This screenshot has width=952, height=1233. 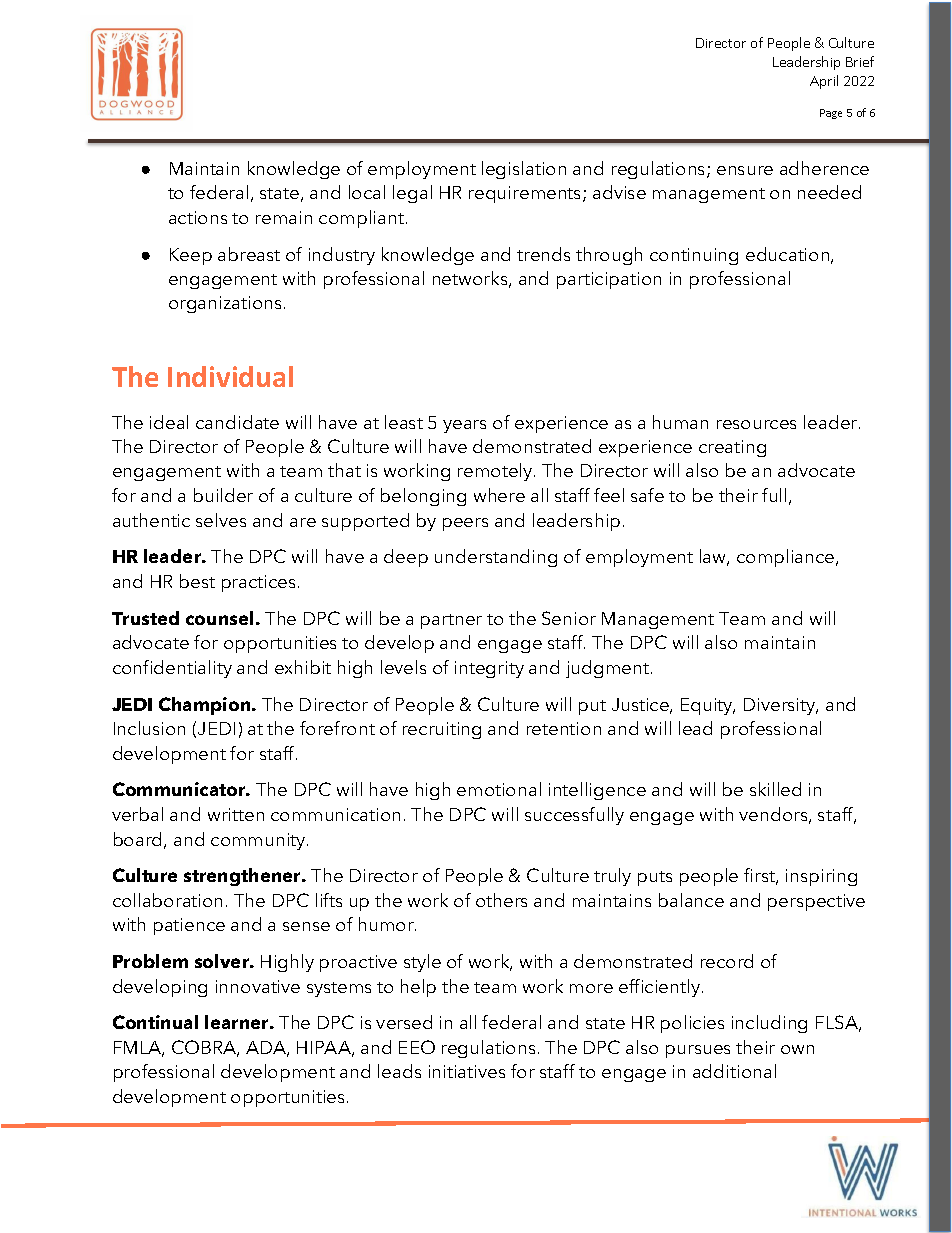 I want to click on Champion, so click(x=206, y=706).
